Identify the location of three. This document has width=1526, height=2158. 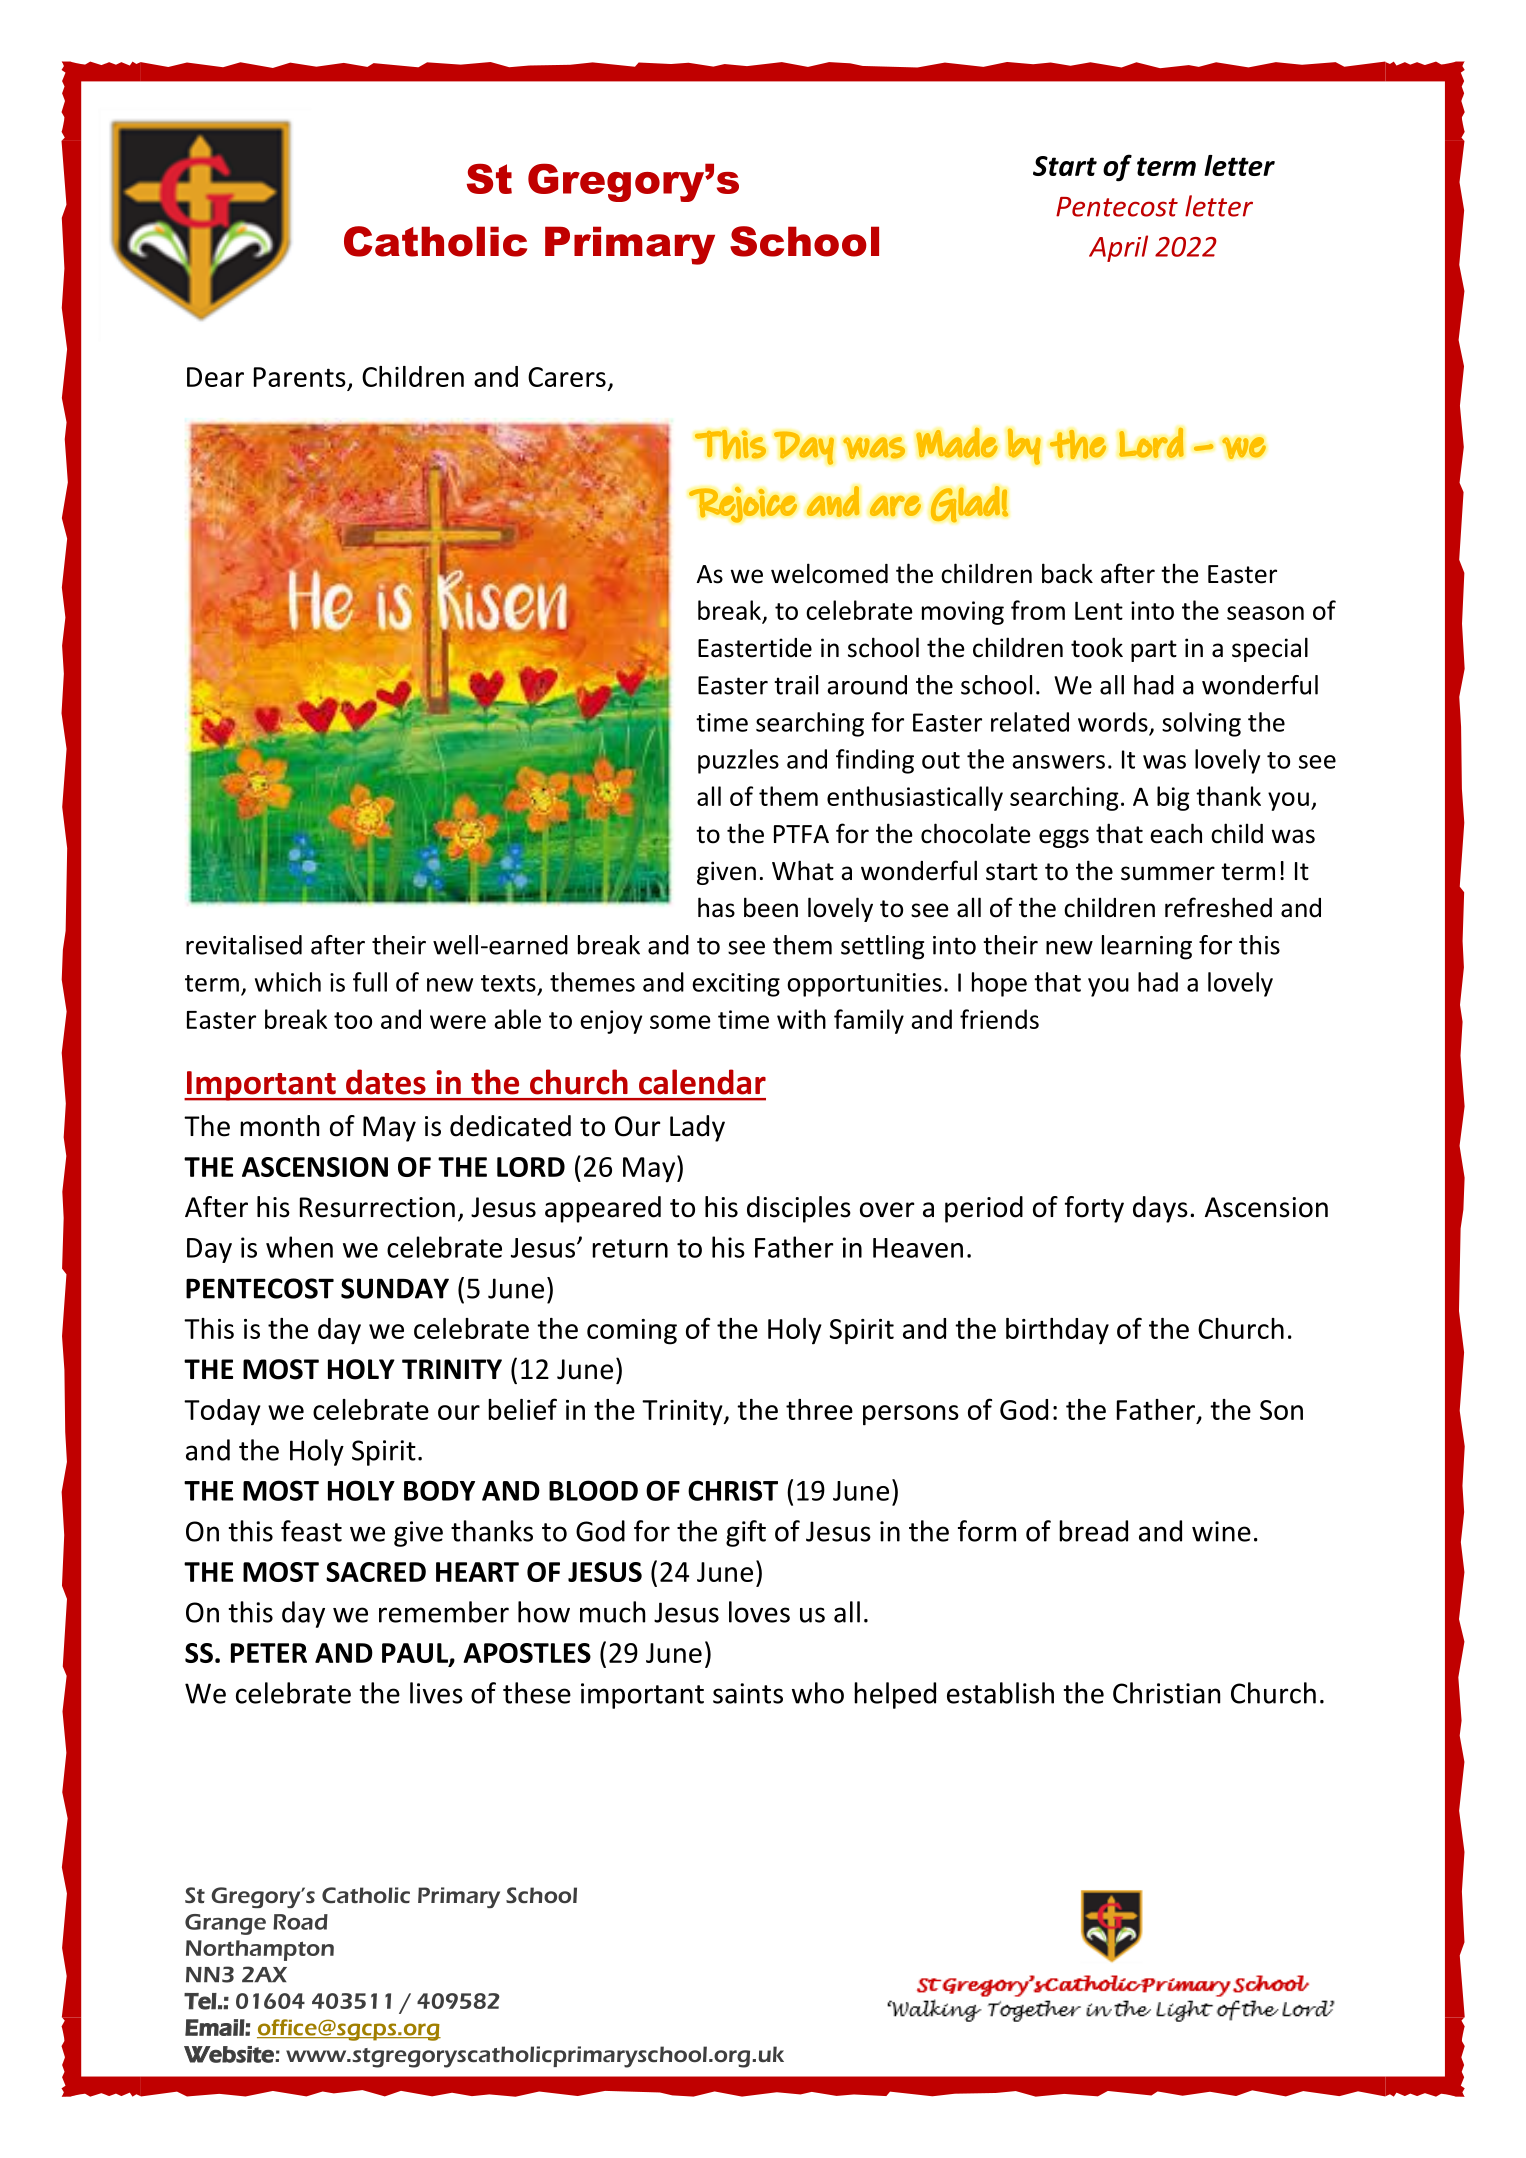
(819, 1409).
